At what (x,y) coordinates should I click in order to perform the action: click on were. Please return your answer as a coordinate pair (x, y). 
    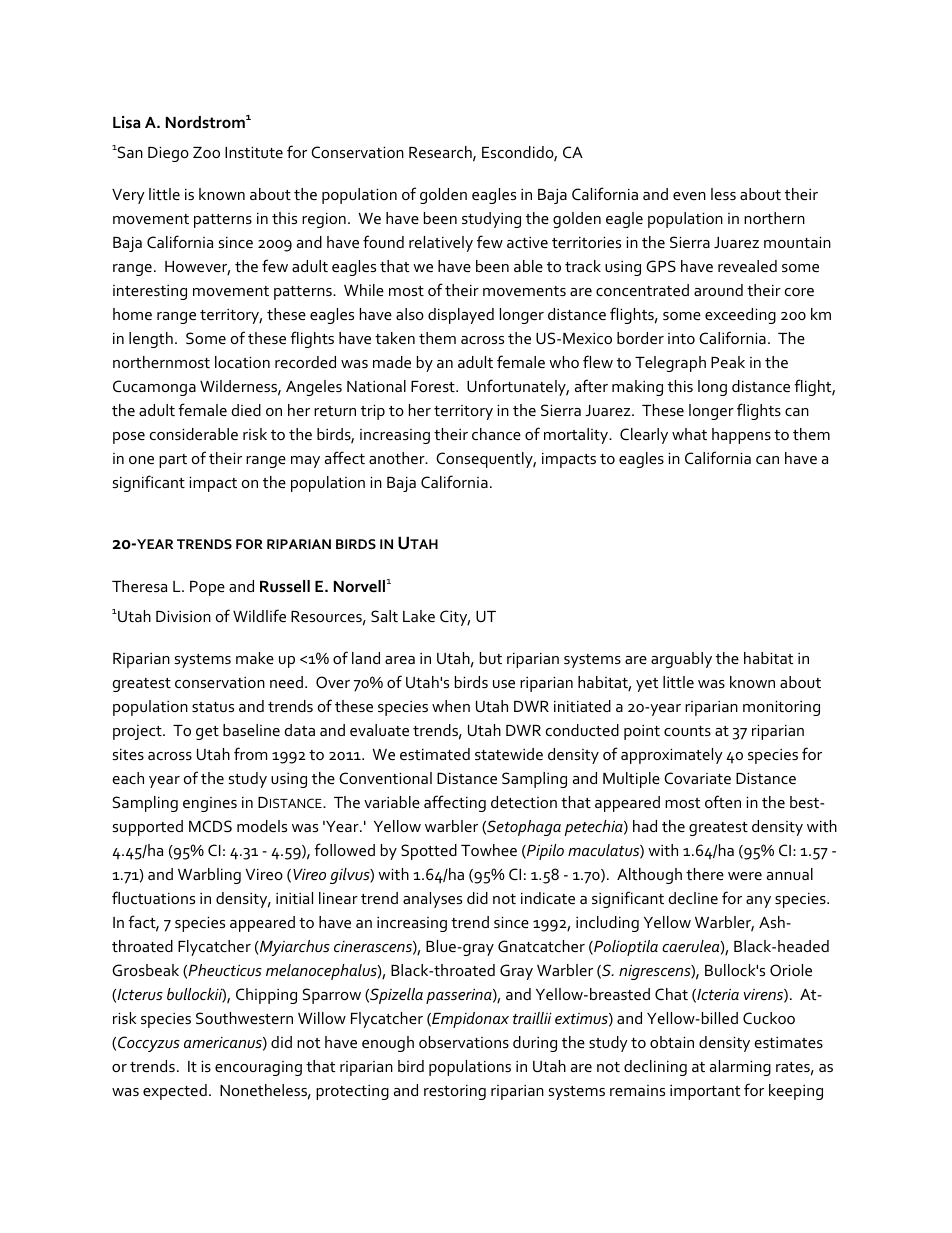
    Looking at the image, I should click on (745, 876).
